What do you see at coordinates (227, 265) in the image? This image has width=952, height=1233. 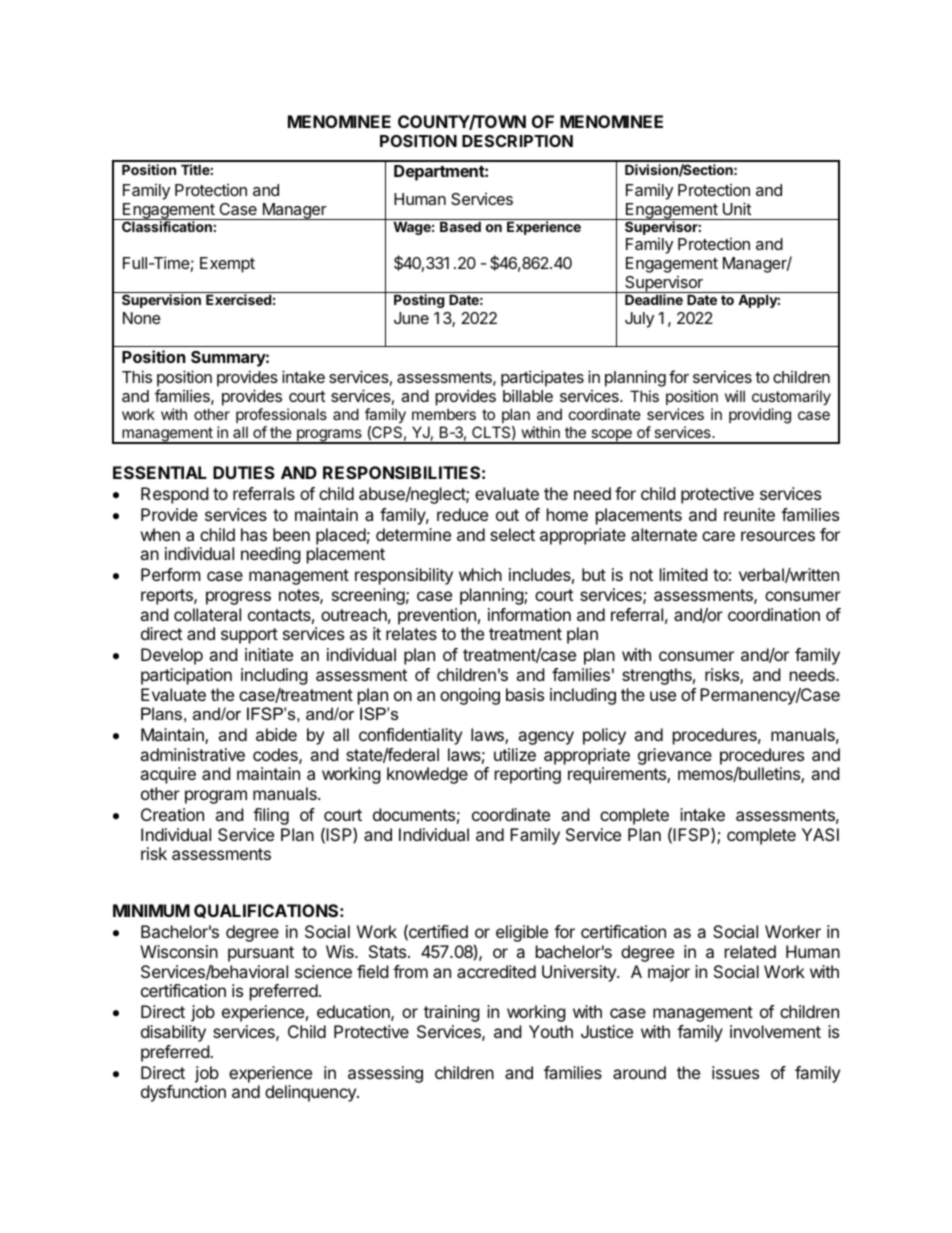 I see `Exempt` at bounding box center [227, 265].
